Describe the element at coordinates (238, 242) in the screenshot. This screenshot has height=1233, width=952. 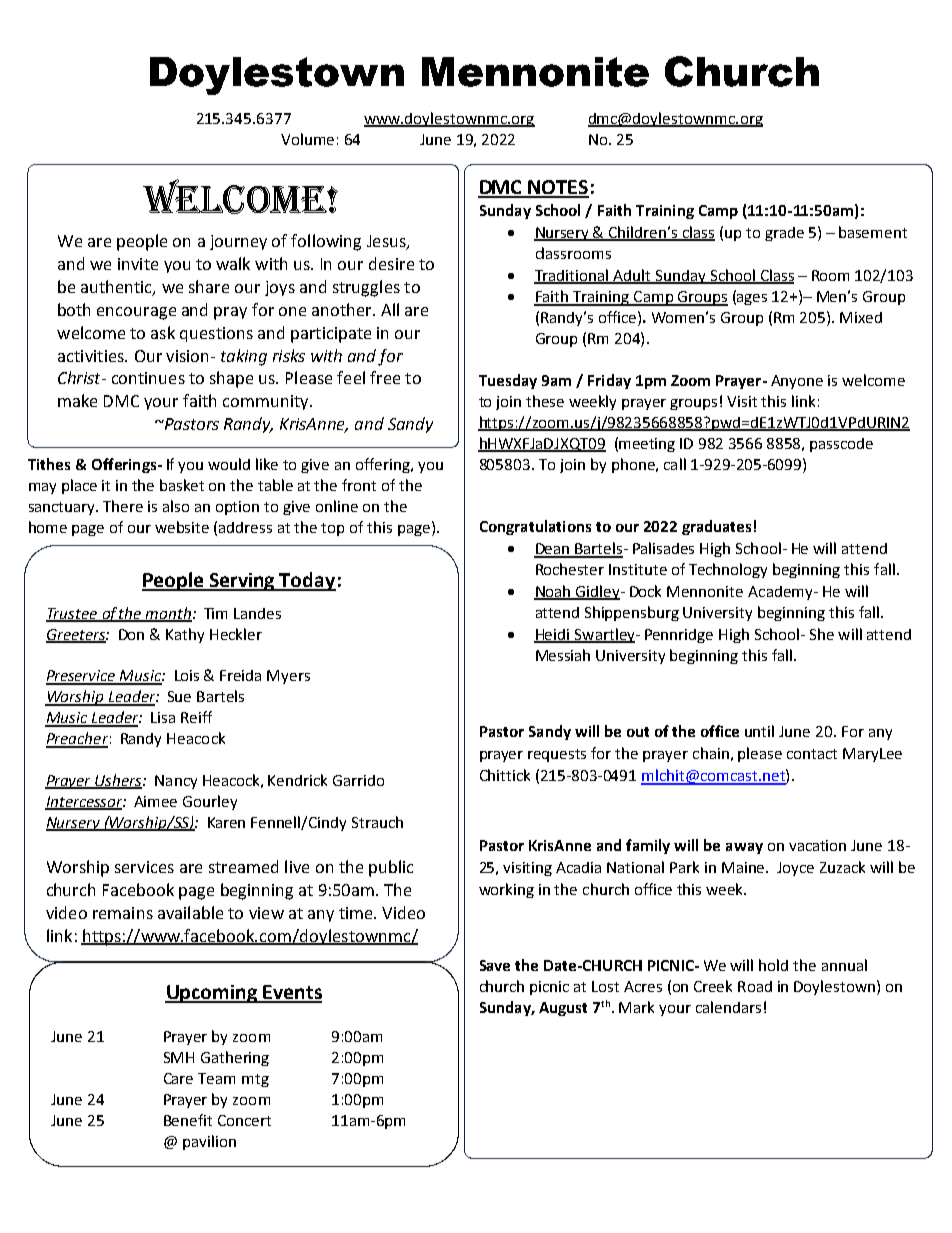
I see `journey` at that location.
